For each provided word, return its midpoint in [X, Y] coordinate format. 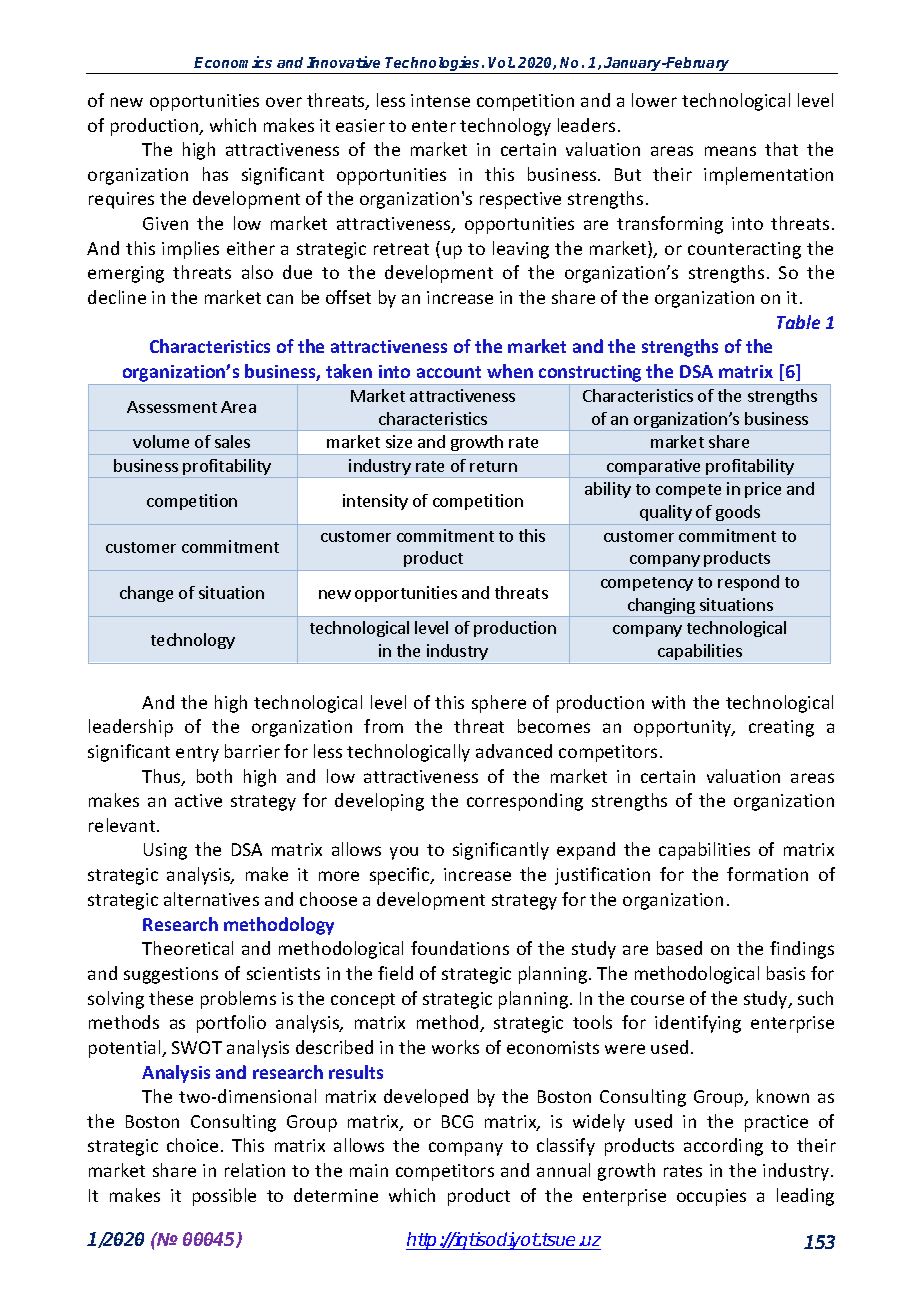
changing [661, 606]
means [730, 151]
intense [440, 100]
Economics [233, 62]
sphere [499, 704]
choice [192, 1145]
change [146, 594]
